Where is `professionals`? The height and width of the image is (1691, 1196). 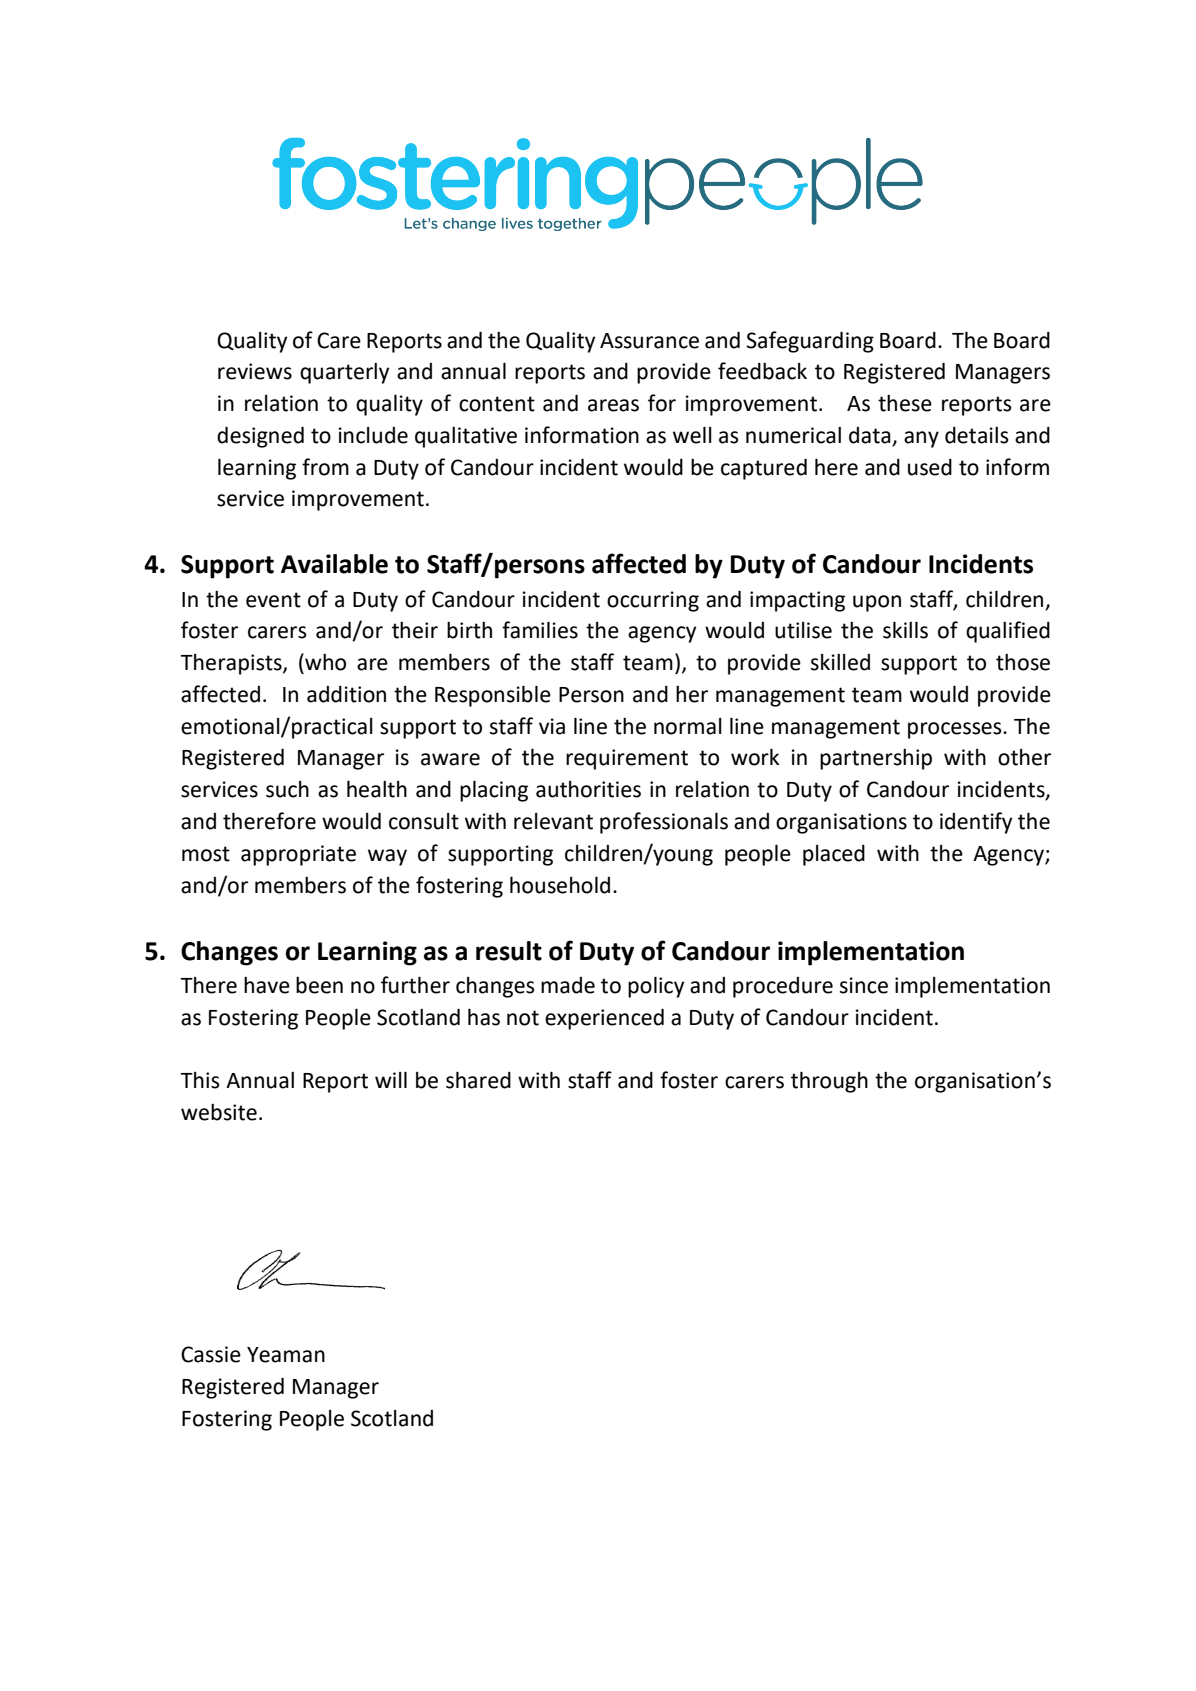
professionals is located at coordinates (664, 823).
